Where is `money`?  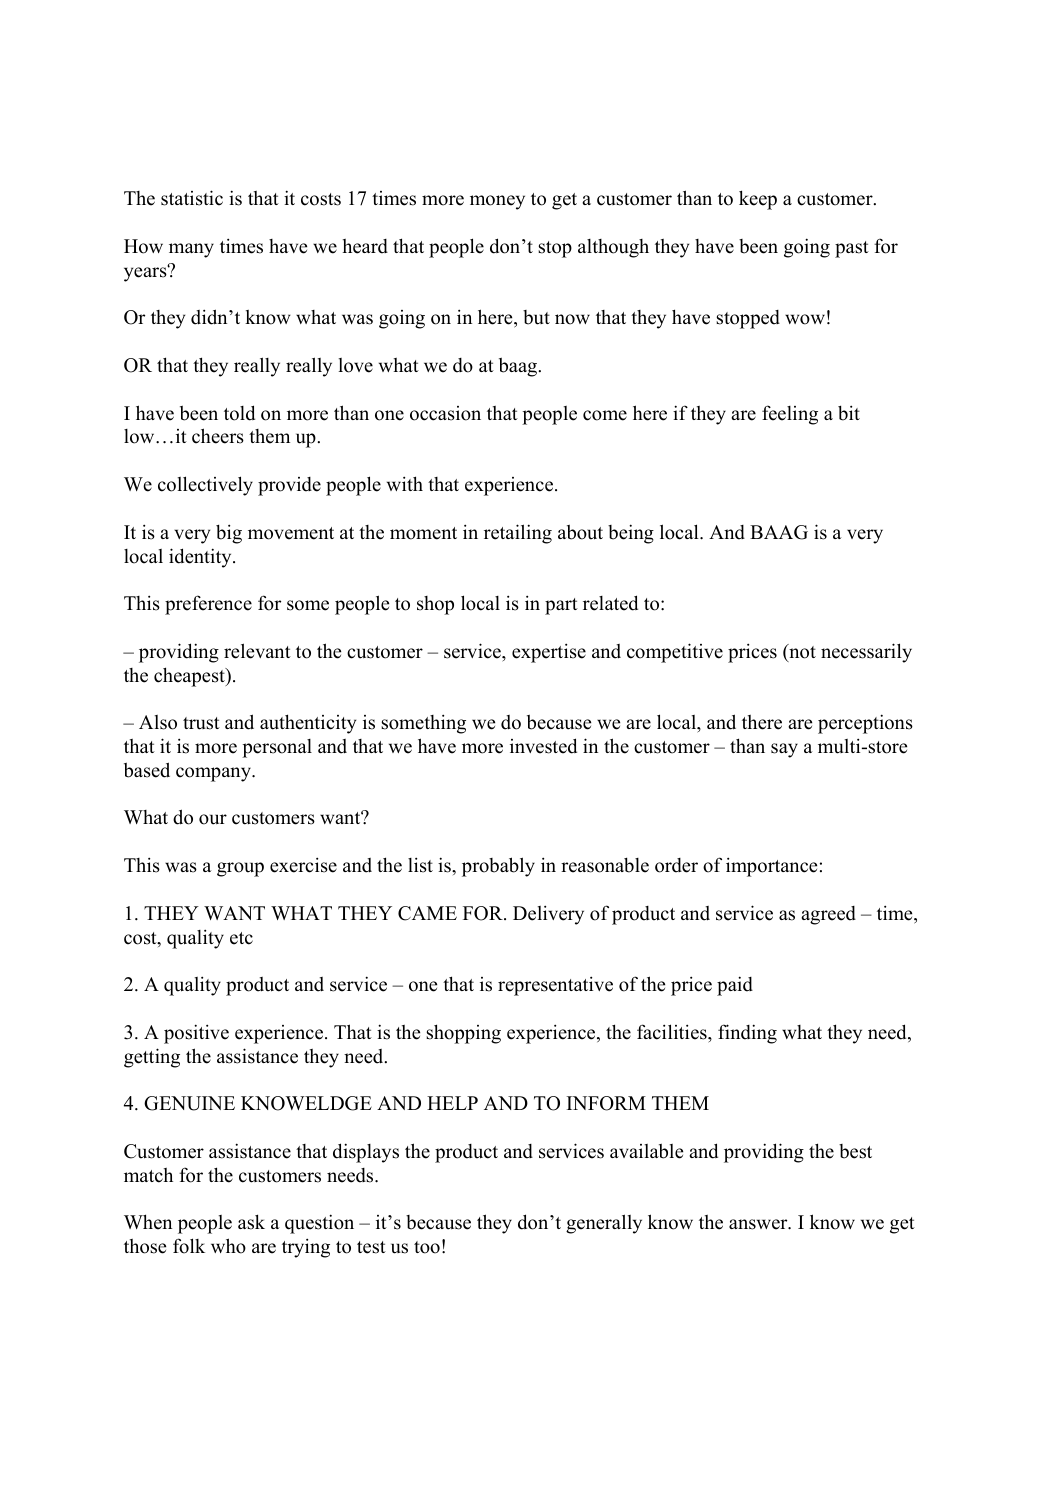
money is located at coordinates (497, 202).
